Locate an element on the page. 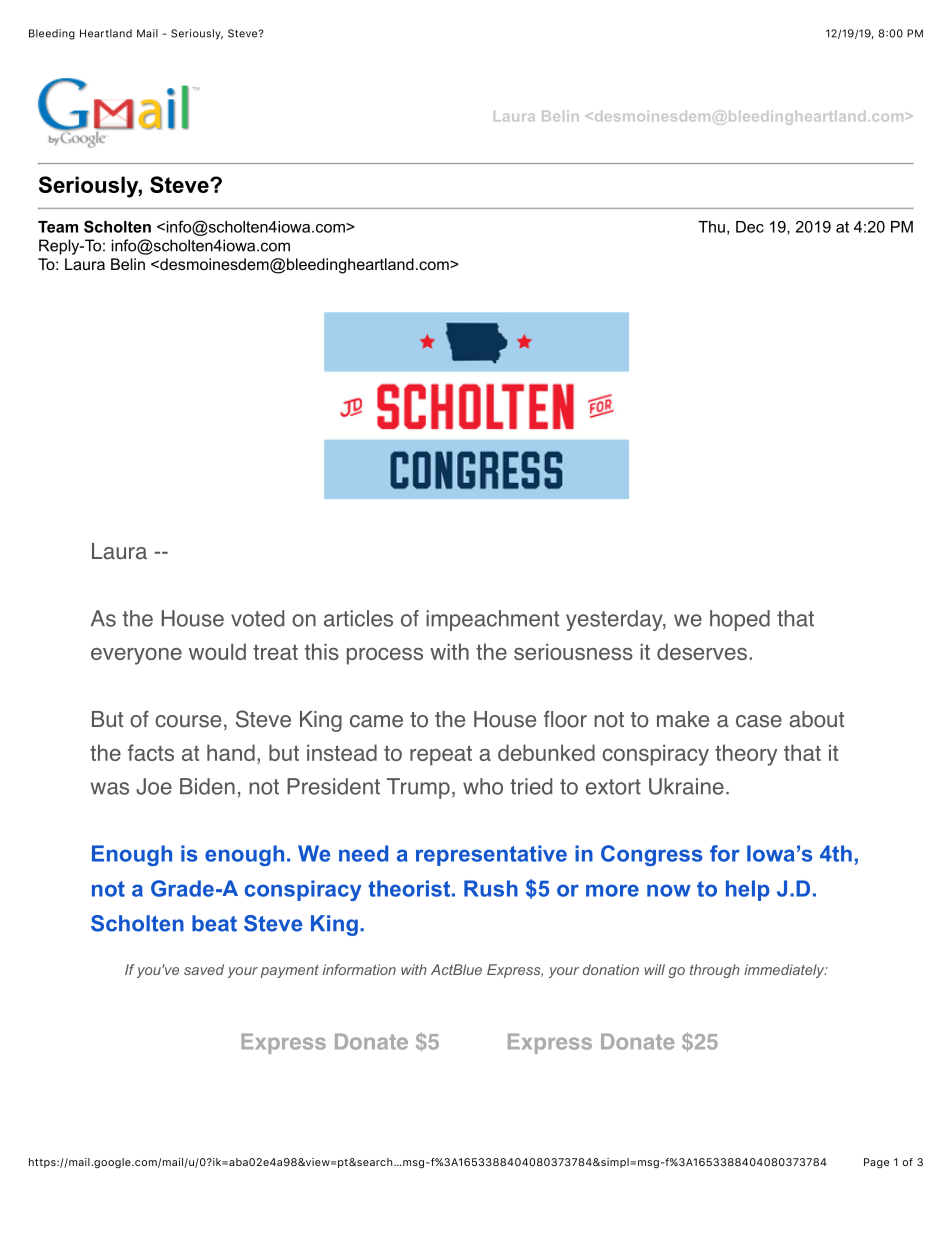  Team is located at coordinates (58, 227).
